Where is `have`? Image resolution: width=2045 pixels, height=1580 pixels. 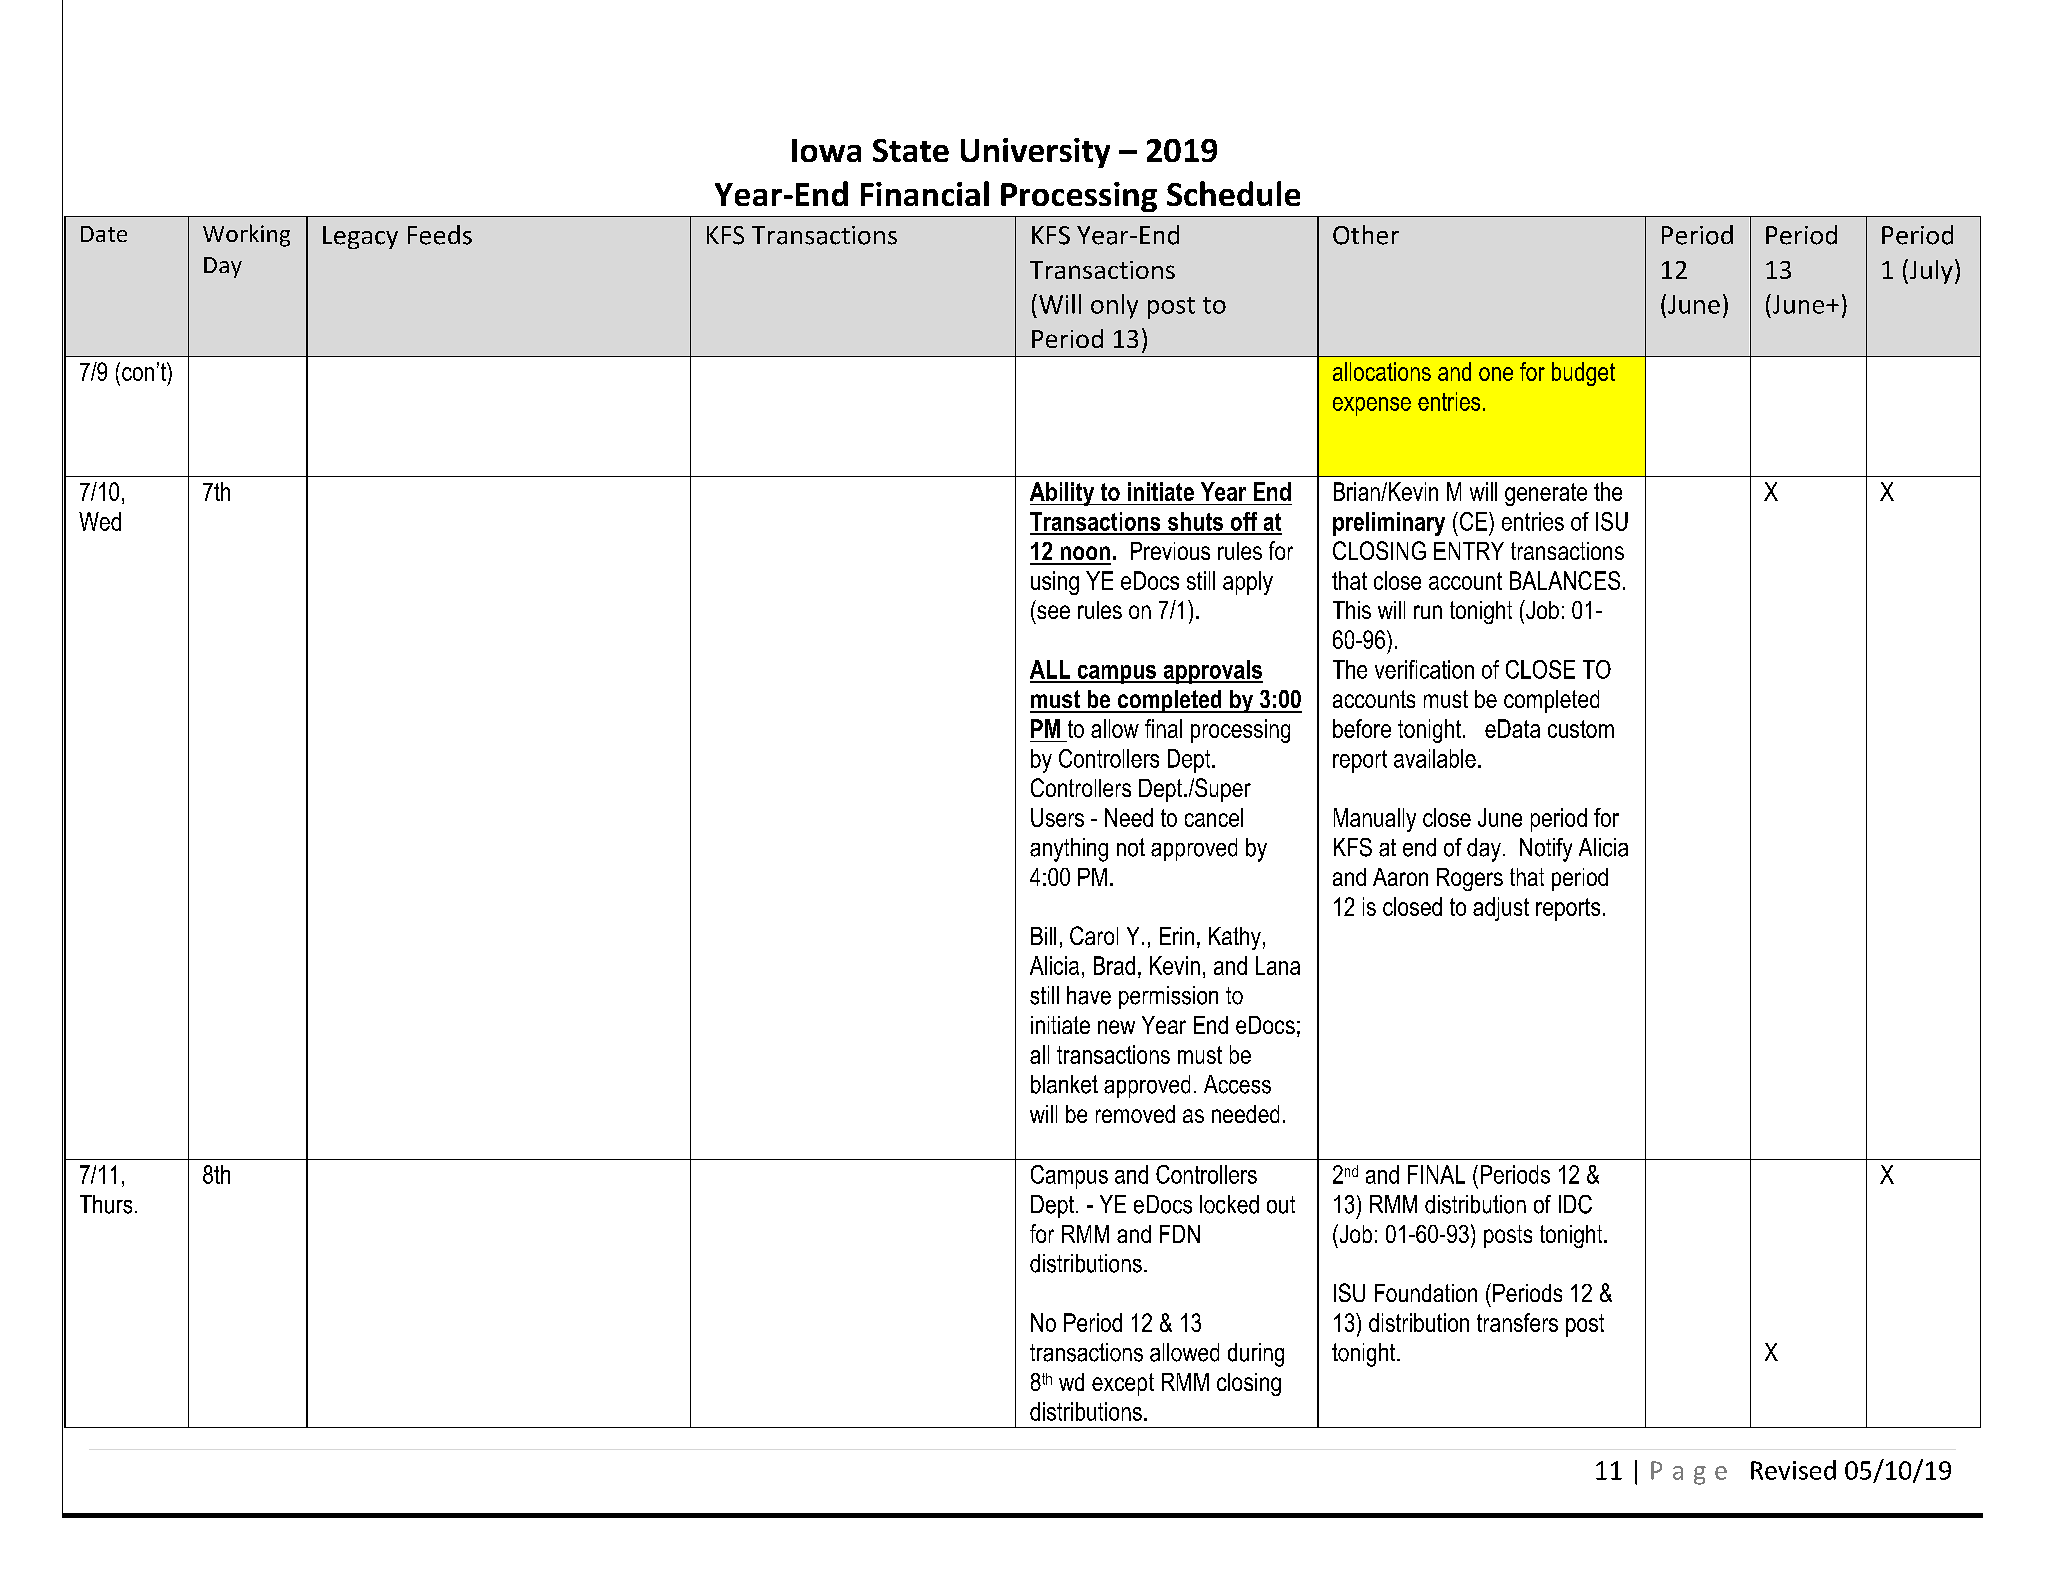
have is located at coordinates (1089, 995).
